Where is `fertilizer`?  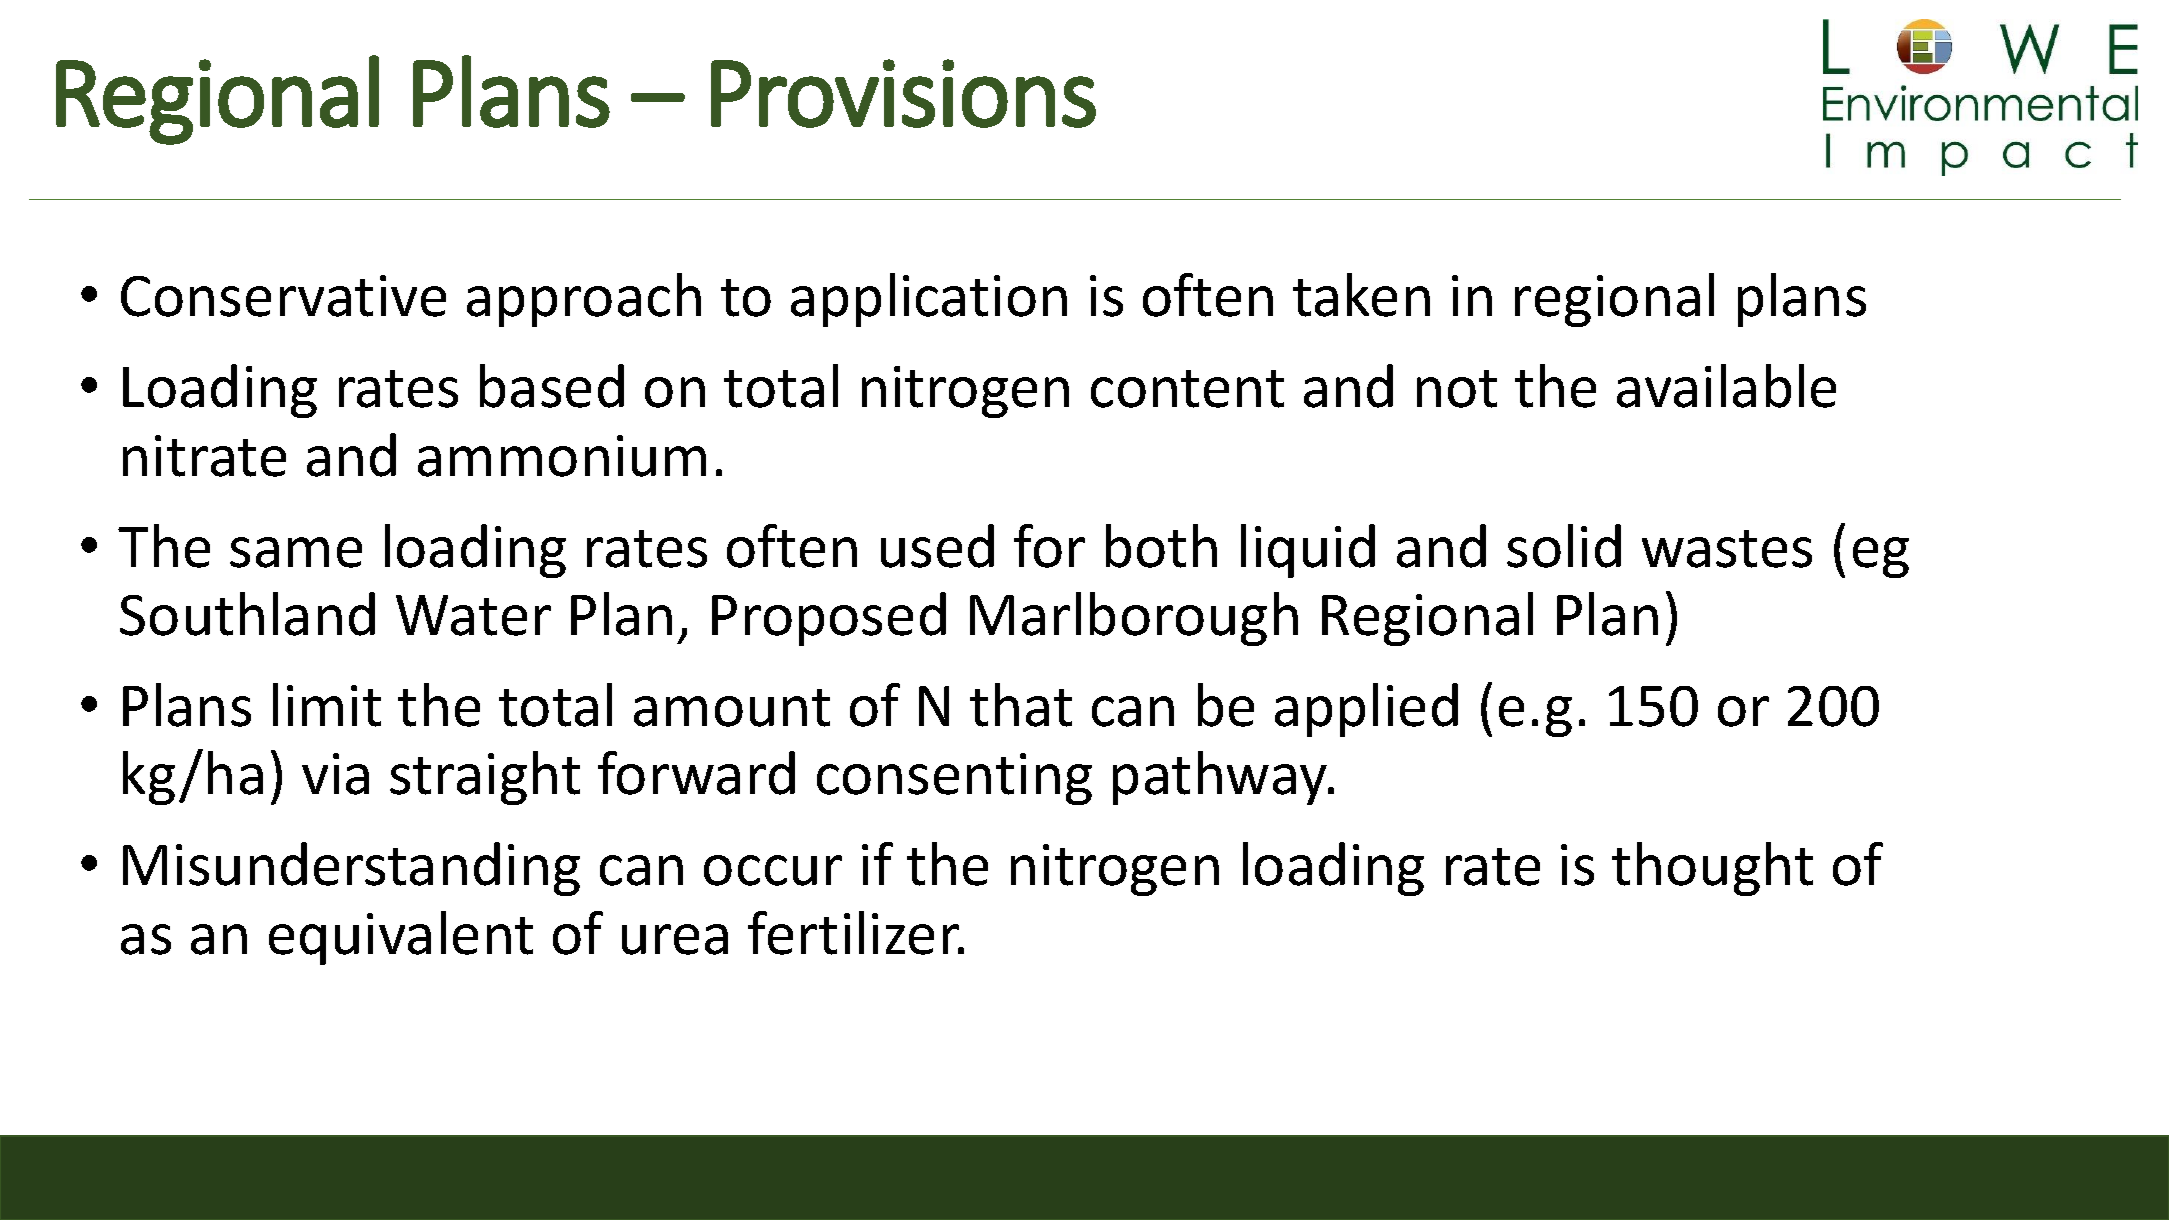
fertilizer is located at coordinates (855, 933).
